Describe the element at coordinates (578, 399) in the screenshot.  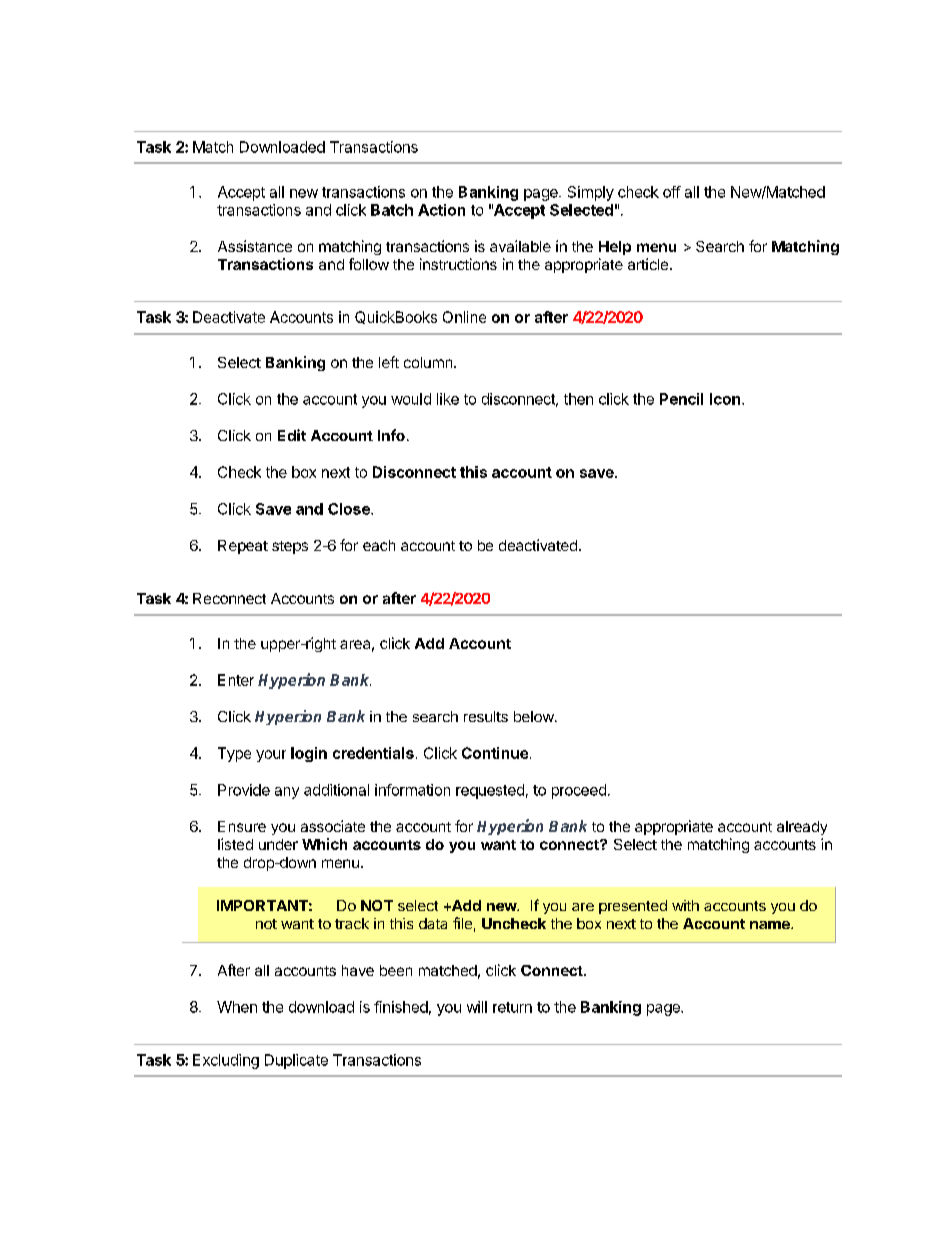
I see `then` at that location.
